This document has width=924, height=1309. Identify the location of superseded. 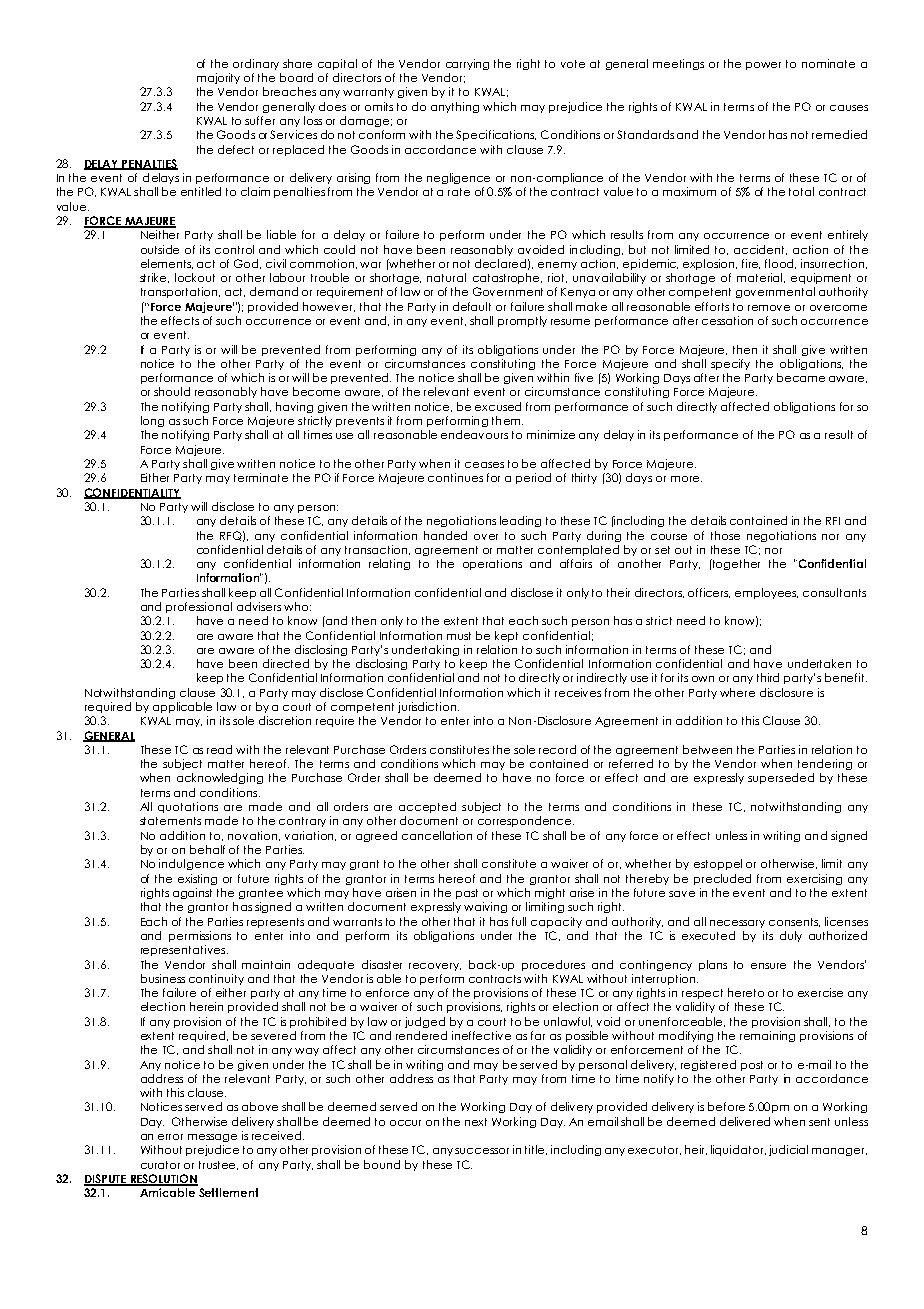
(781, 778).
